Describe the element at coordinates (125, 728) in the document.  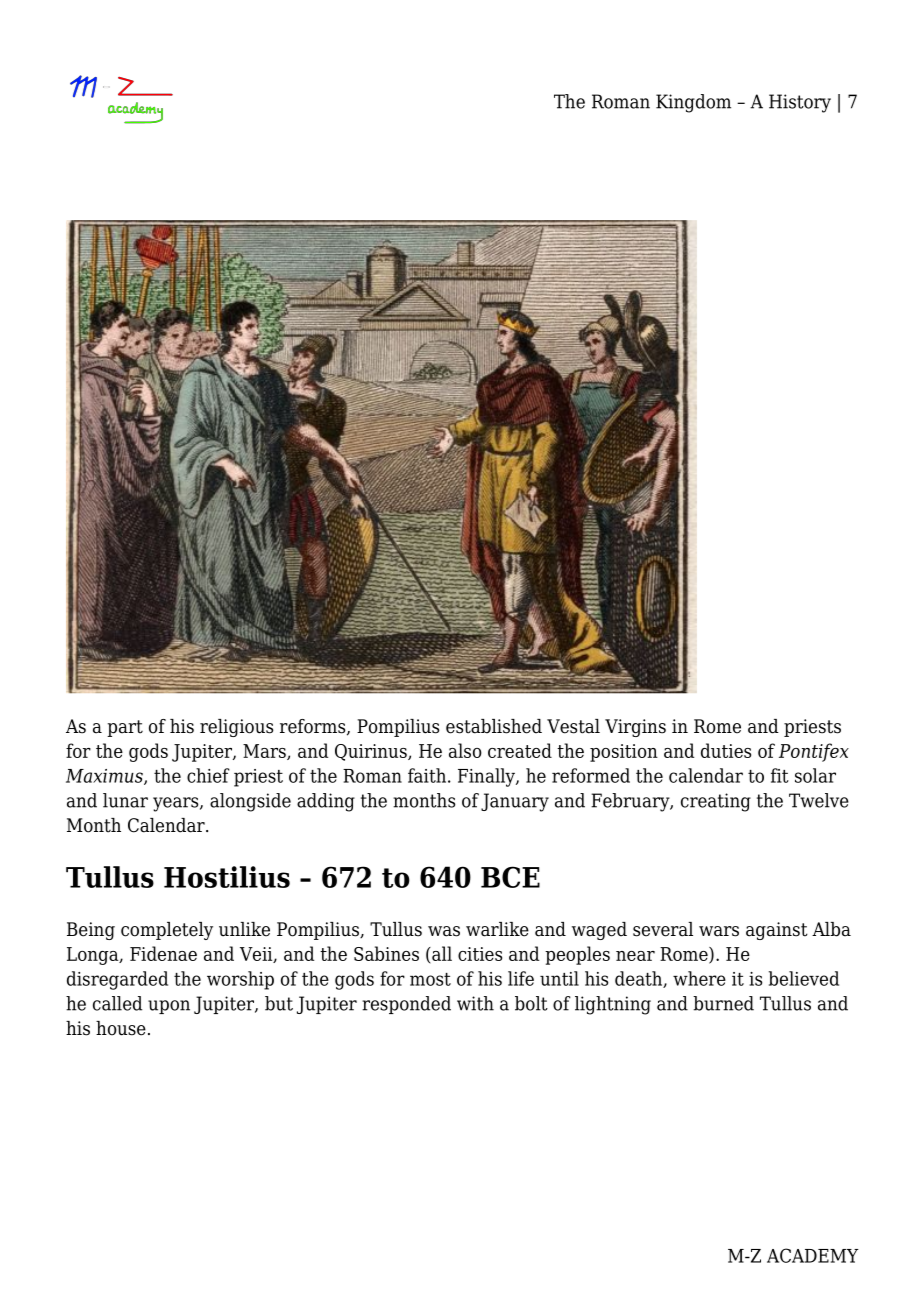
I see `part` at that location.
